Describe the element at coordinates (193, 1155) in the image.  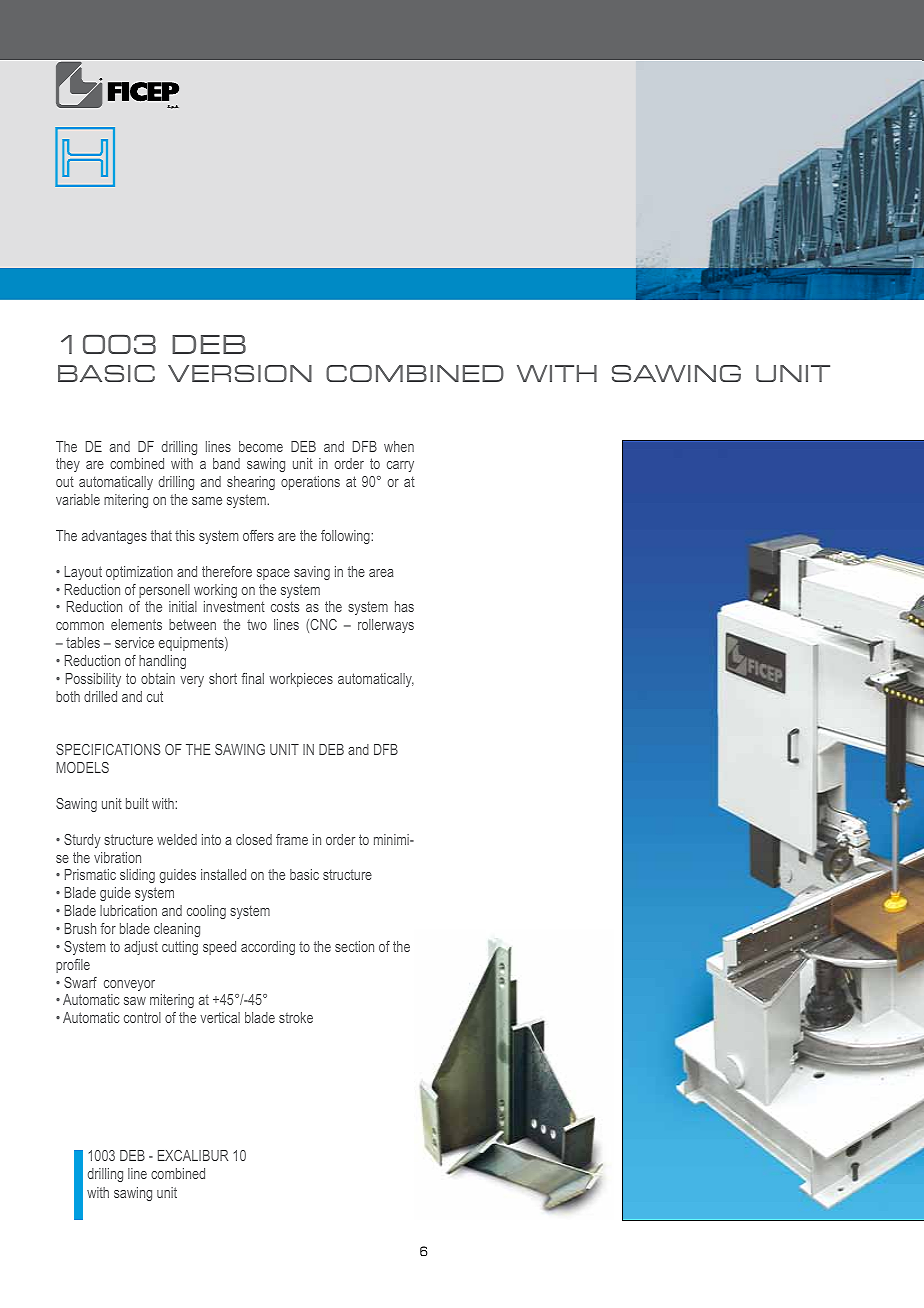
I see `EXCALIBUR` at that location.
